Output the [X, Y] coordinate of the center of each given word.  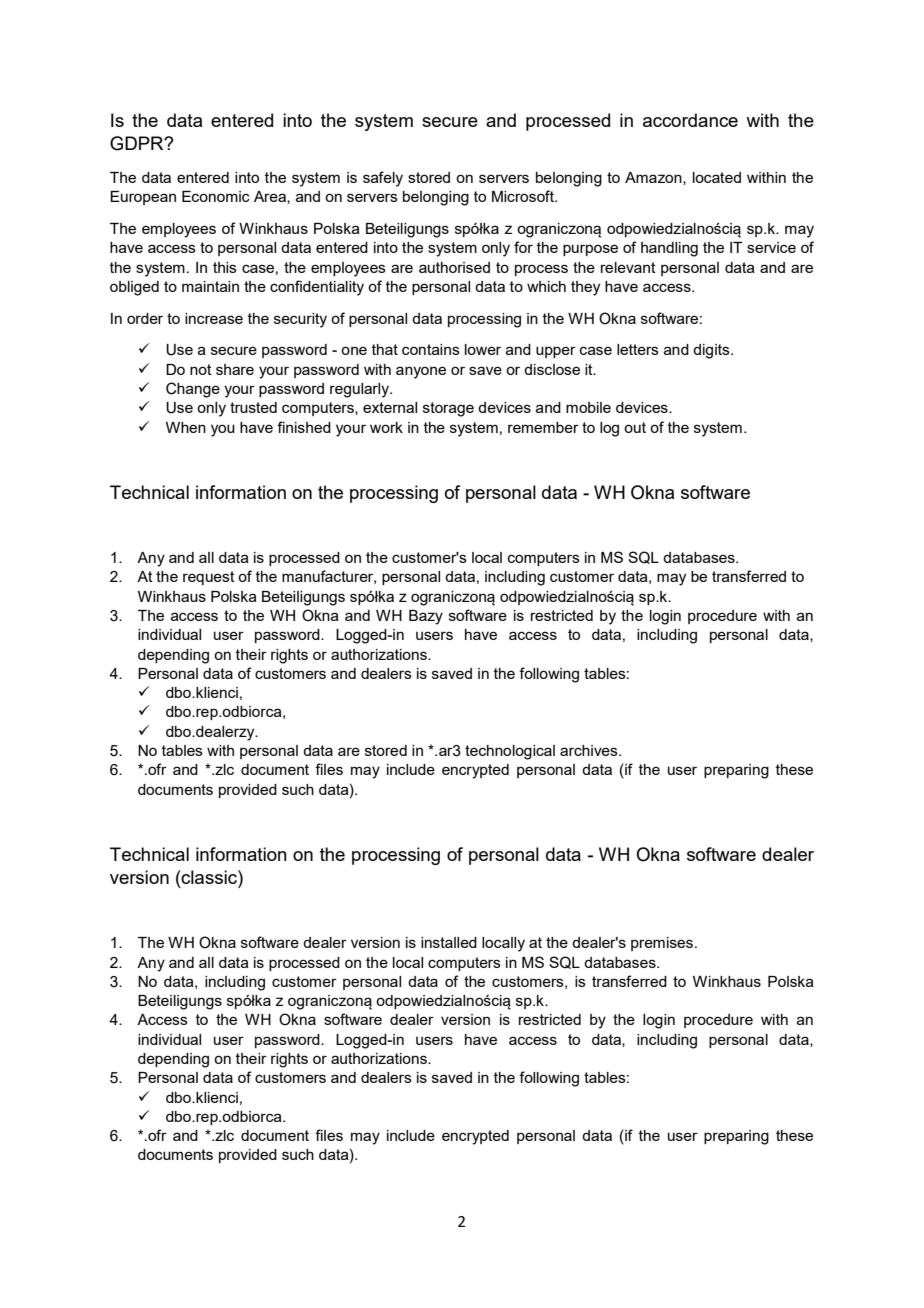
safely [383, 179]
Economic [216, 196]
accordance [690, 120]
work [386, 427]
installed [449, 942]
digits [712, 351]
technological [510, 752]
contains [431, 349]
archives [590, 750]
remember [543, 427]
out [635, 427]
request [209, 578]
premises [662, 944]
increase [214, 318]
